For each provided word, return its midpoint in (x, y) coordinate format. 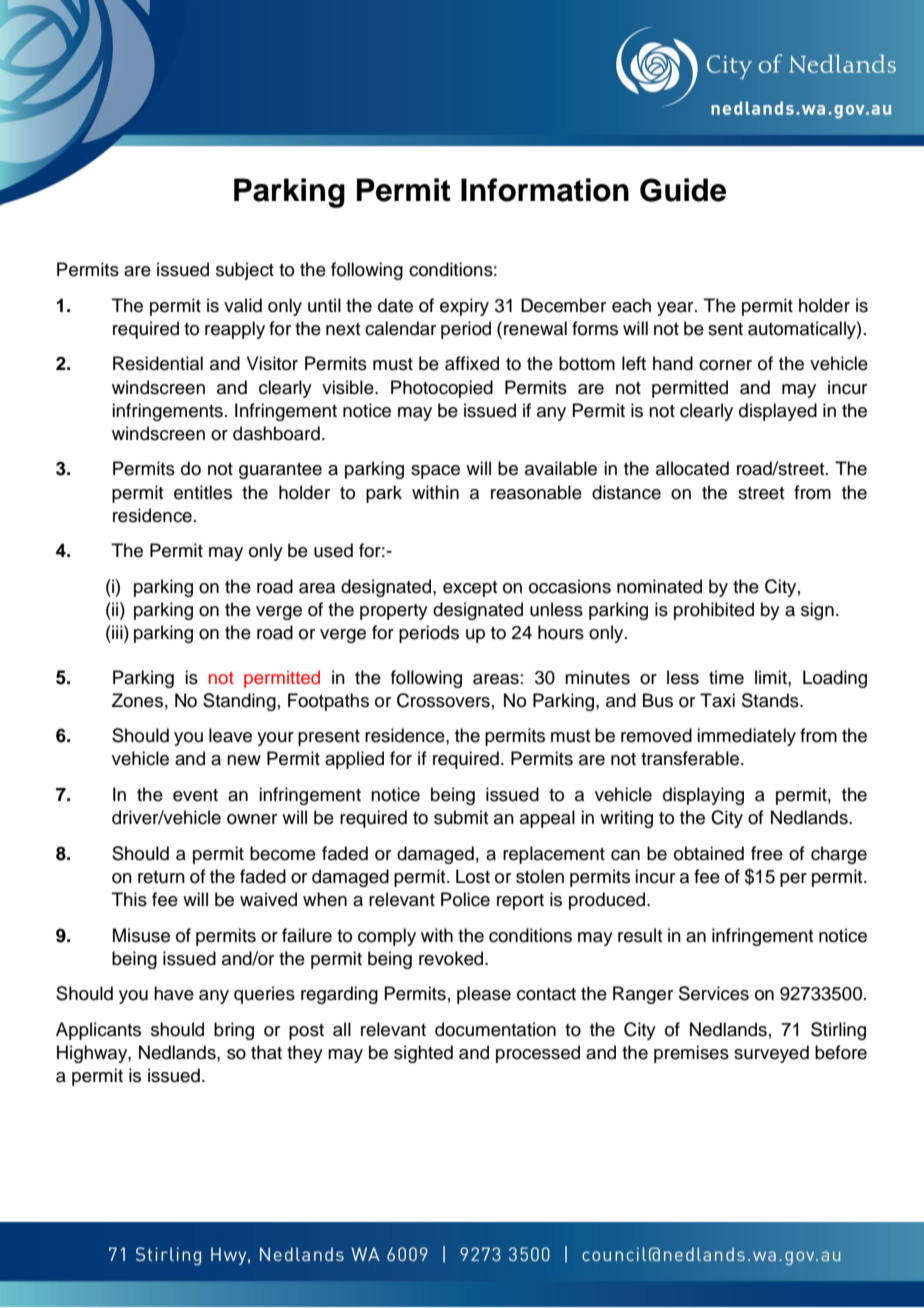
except (470, 589)
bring (234, 1031)
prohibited (714, 611)
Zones (137, 700)
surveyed (771, 1054)
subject (245, 271)
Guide (683, 190)
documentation (495, 1029)
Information (545, 190)
